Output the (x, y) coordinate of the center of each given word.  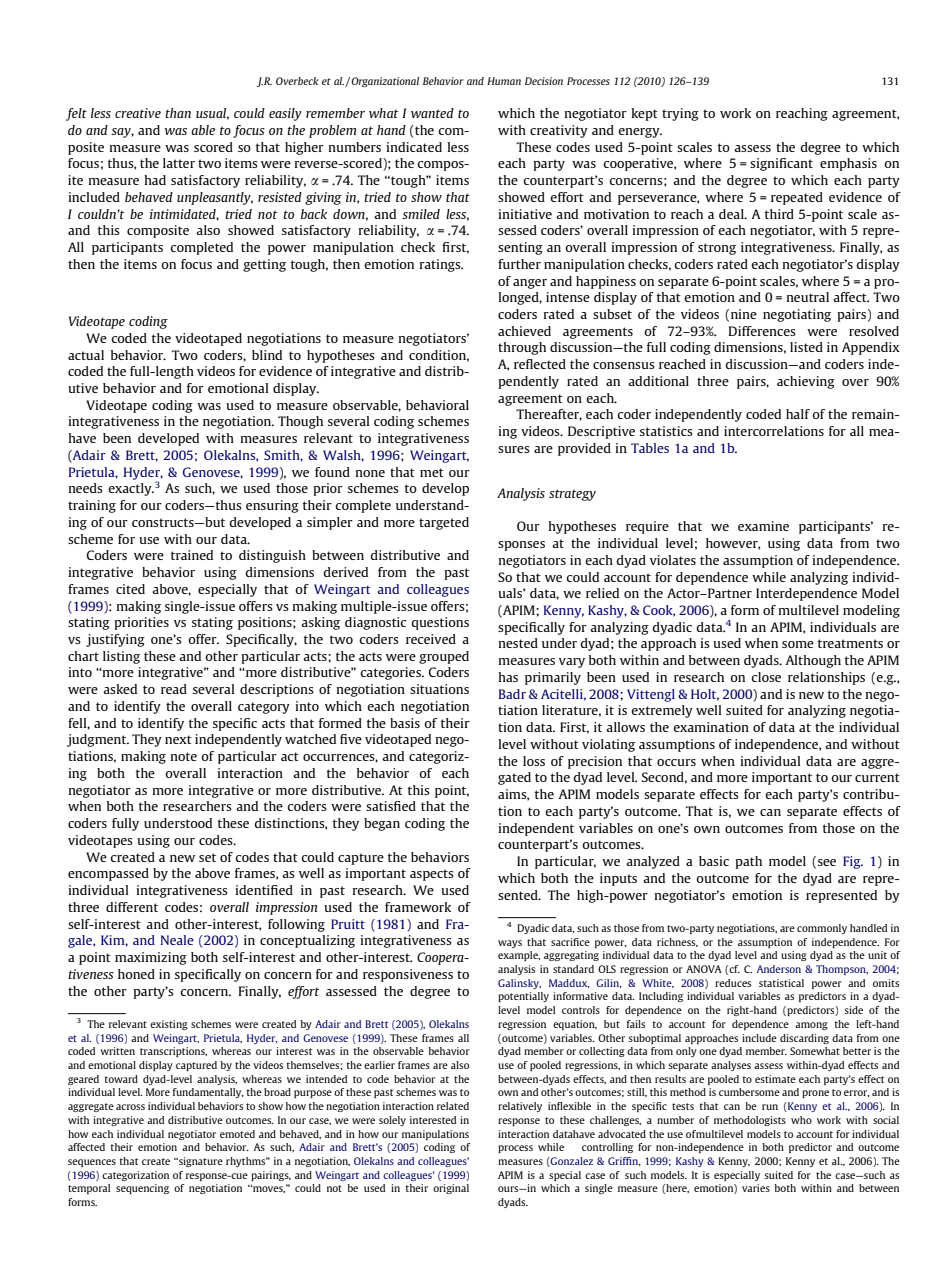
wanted (432, 113)
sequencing (142, 1189)
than (178, 113)
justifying (115, 640)
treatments (850, 643)
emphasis (848, 164)
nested (518, 643)
